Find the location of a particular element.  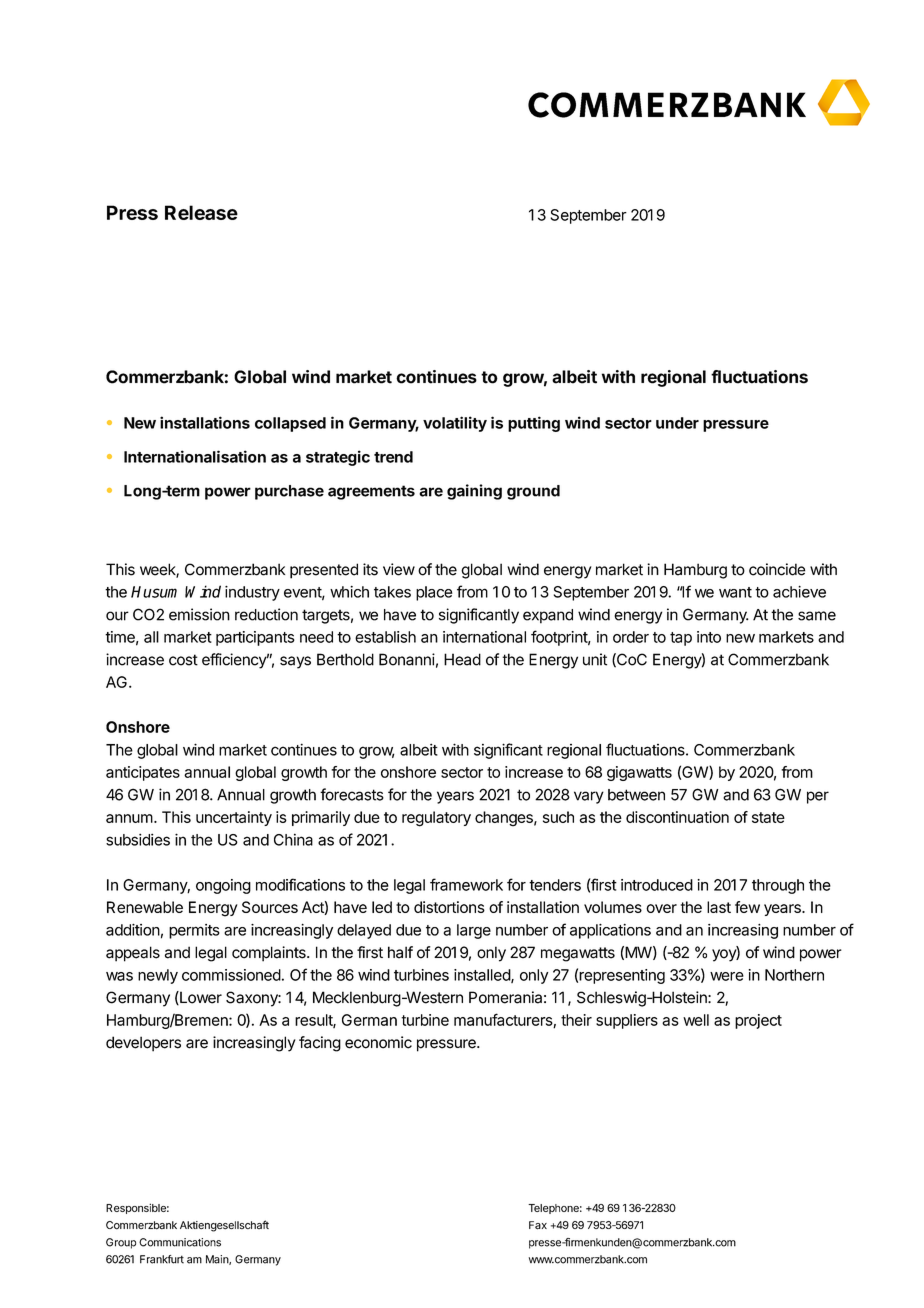

Release is located at coordinates (201, 212).
